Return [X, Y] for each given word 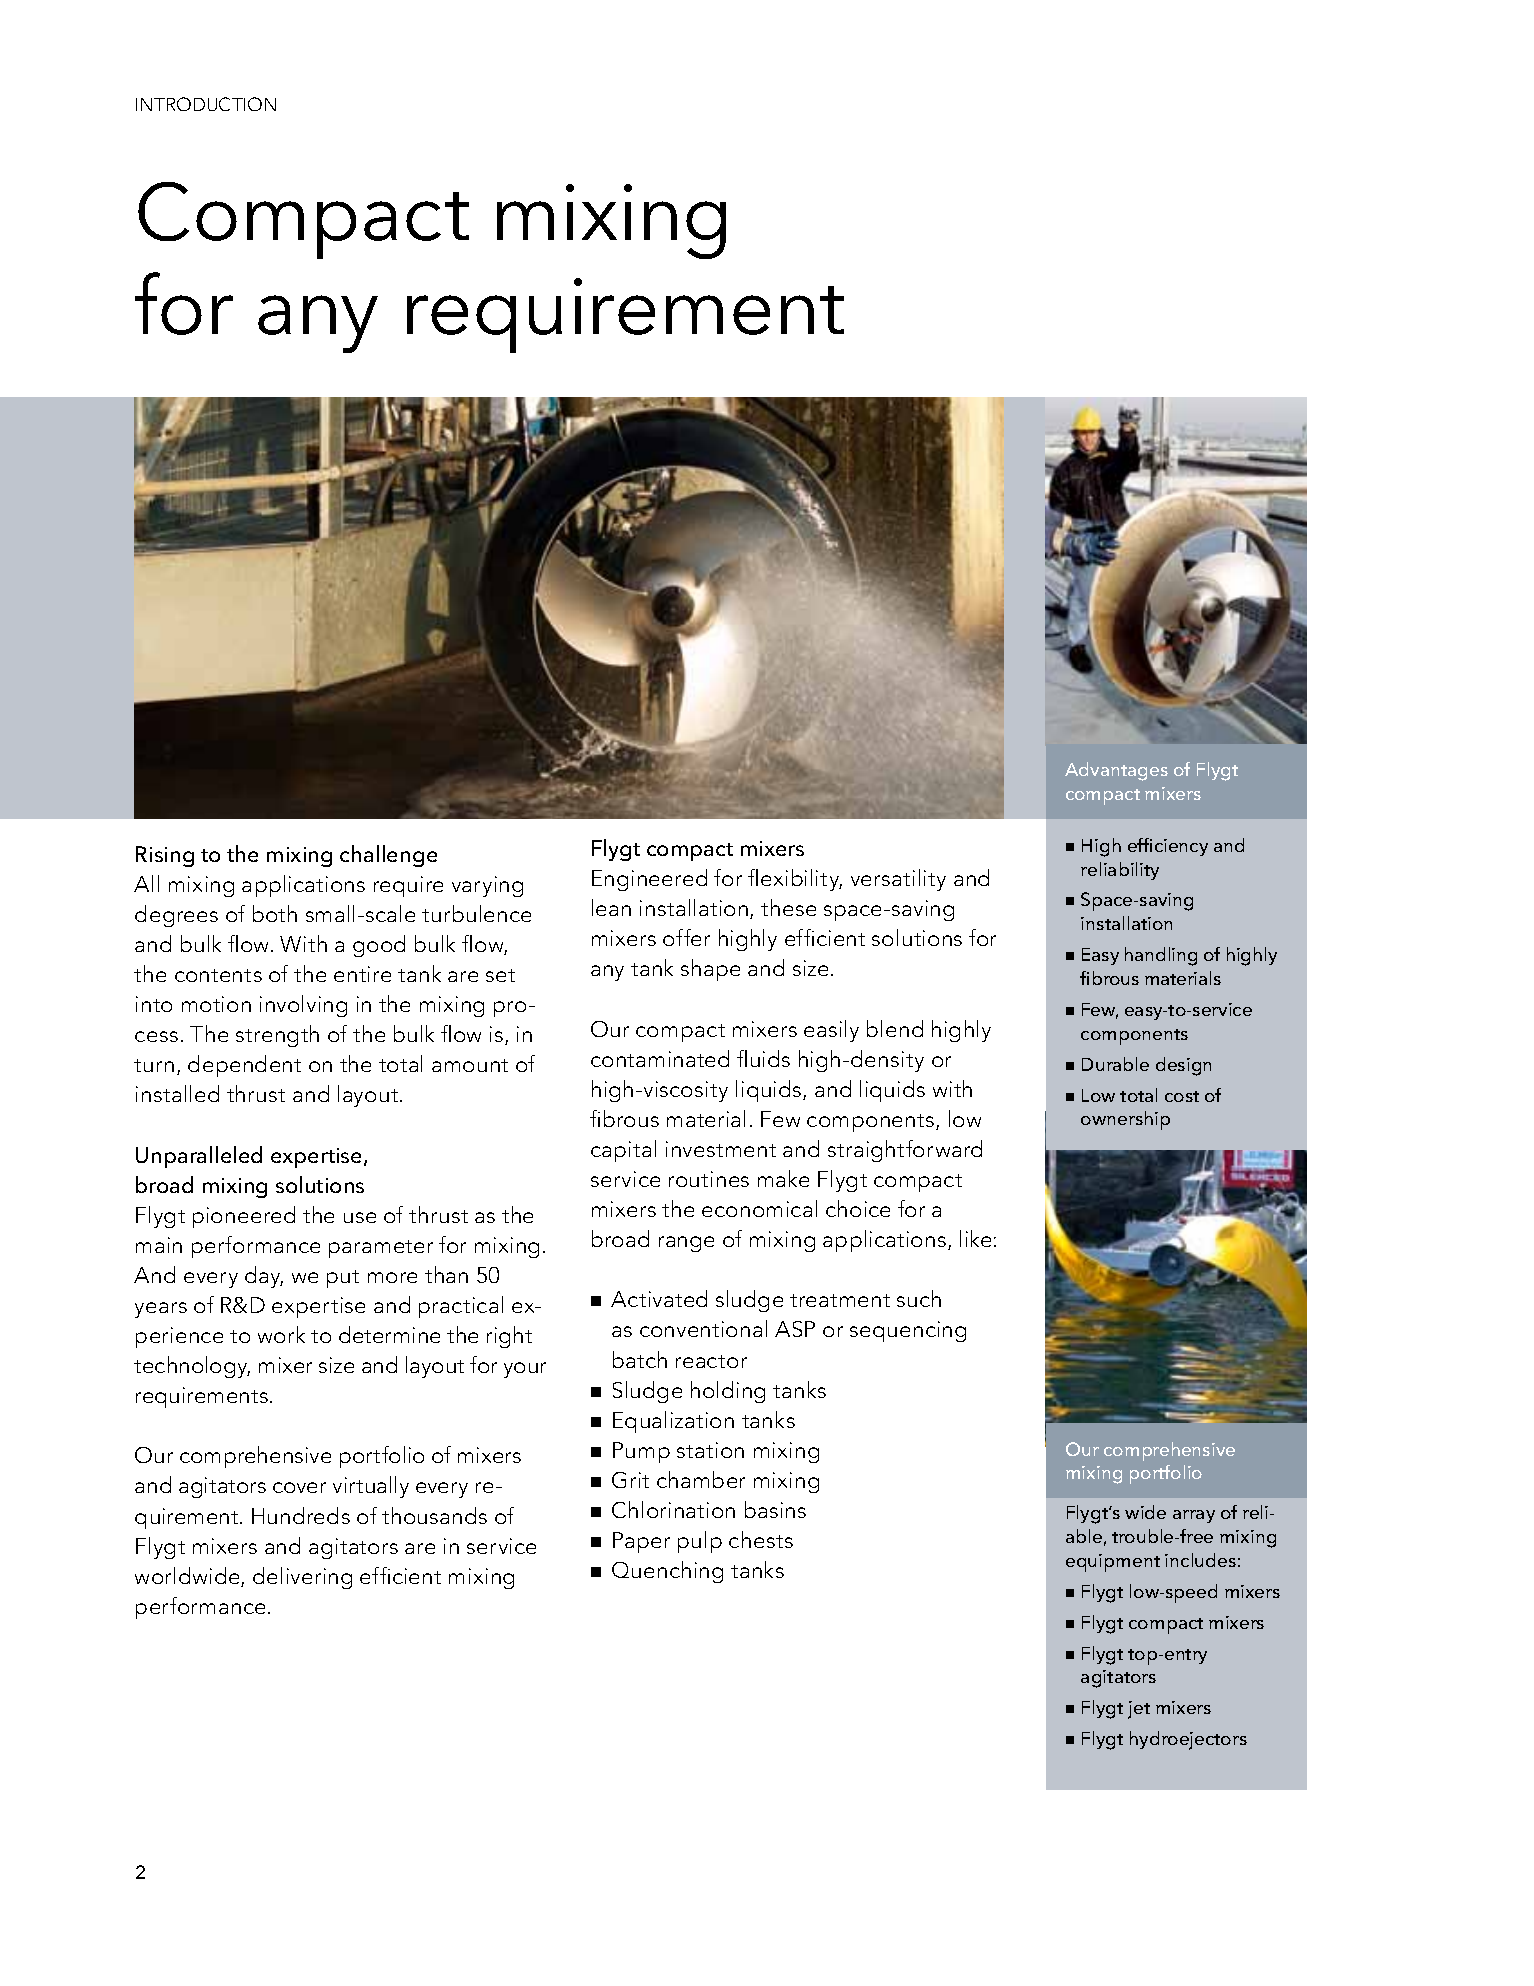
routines [709, 1179]
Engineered [649, 880]
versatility [898, 880]
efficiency [1168, 847]
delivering [302, 1578]
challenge [388, 856]
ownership [1125, 1120]
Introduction [206, 104]
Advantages [1116, 771]
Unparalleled [199, 1157]
